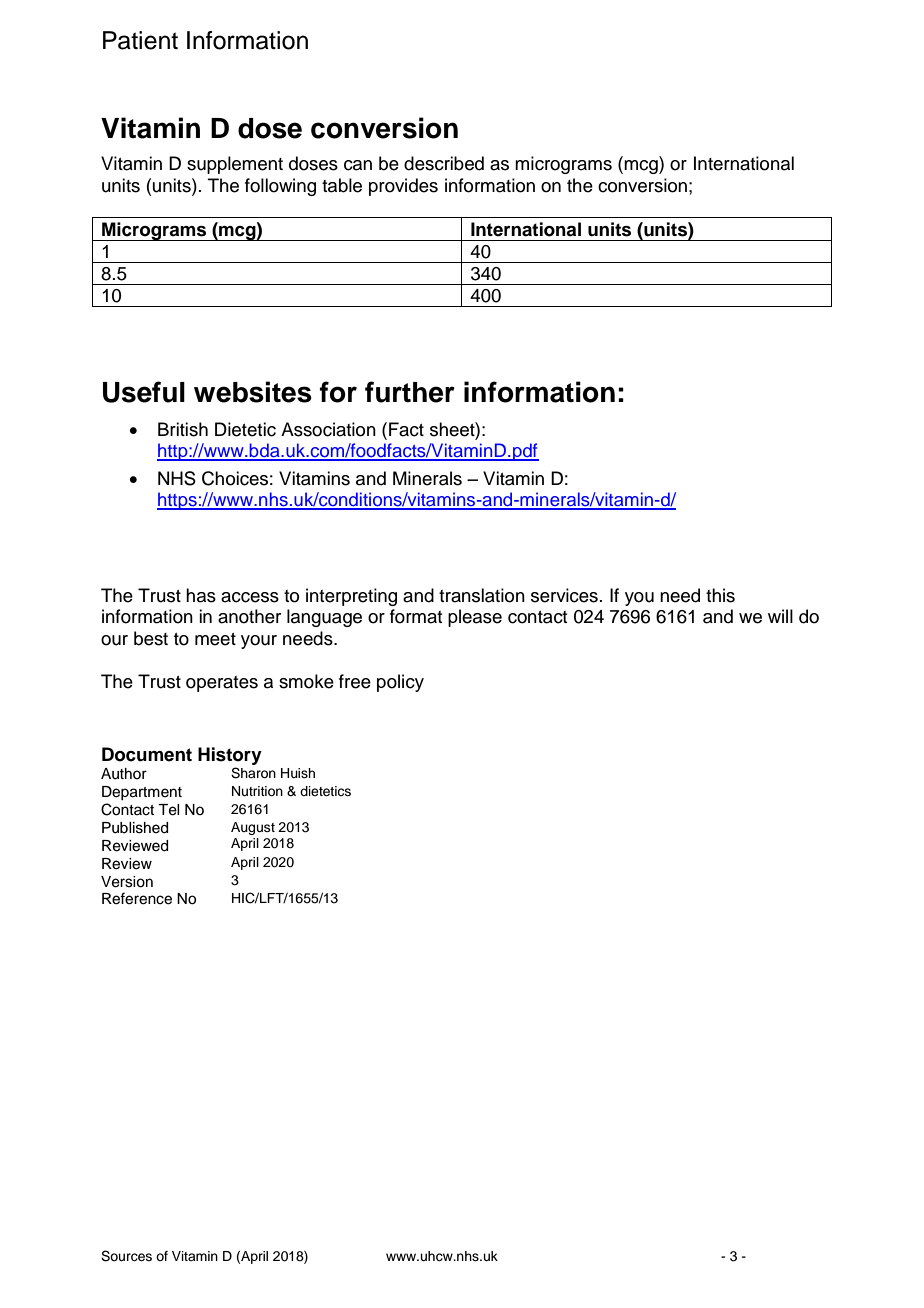 The image size is (924, 1308). I want to click on provides, so click(403, 187).
